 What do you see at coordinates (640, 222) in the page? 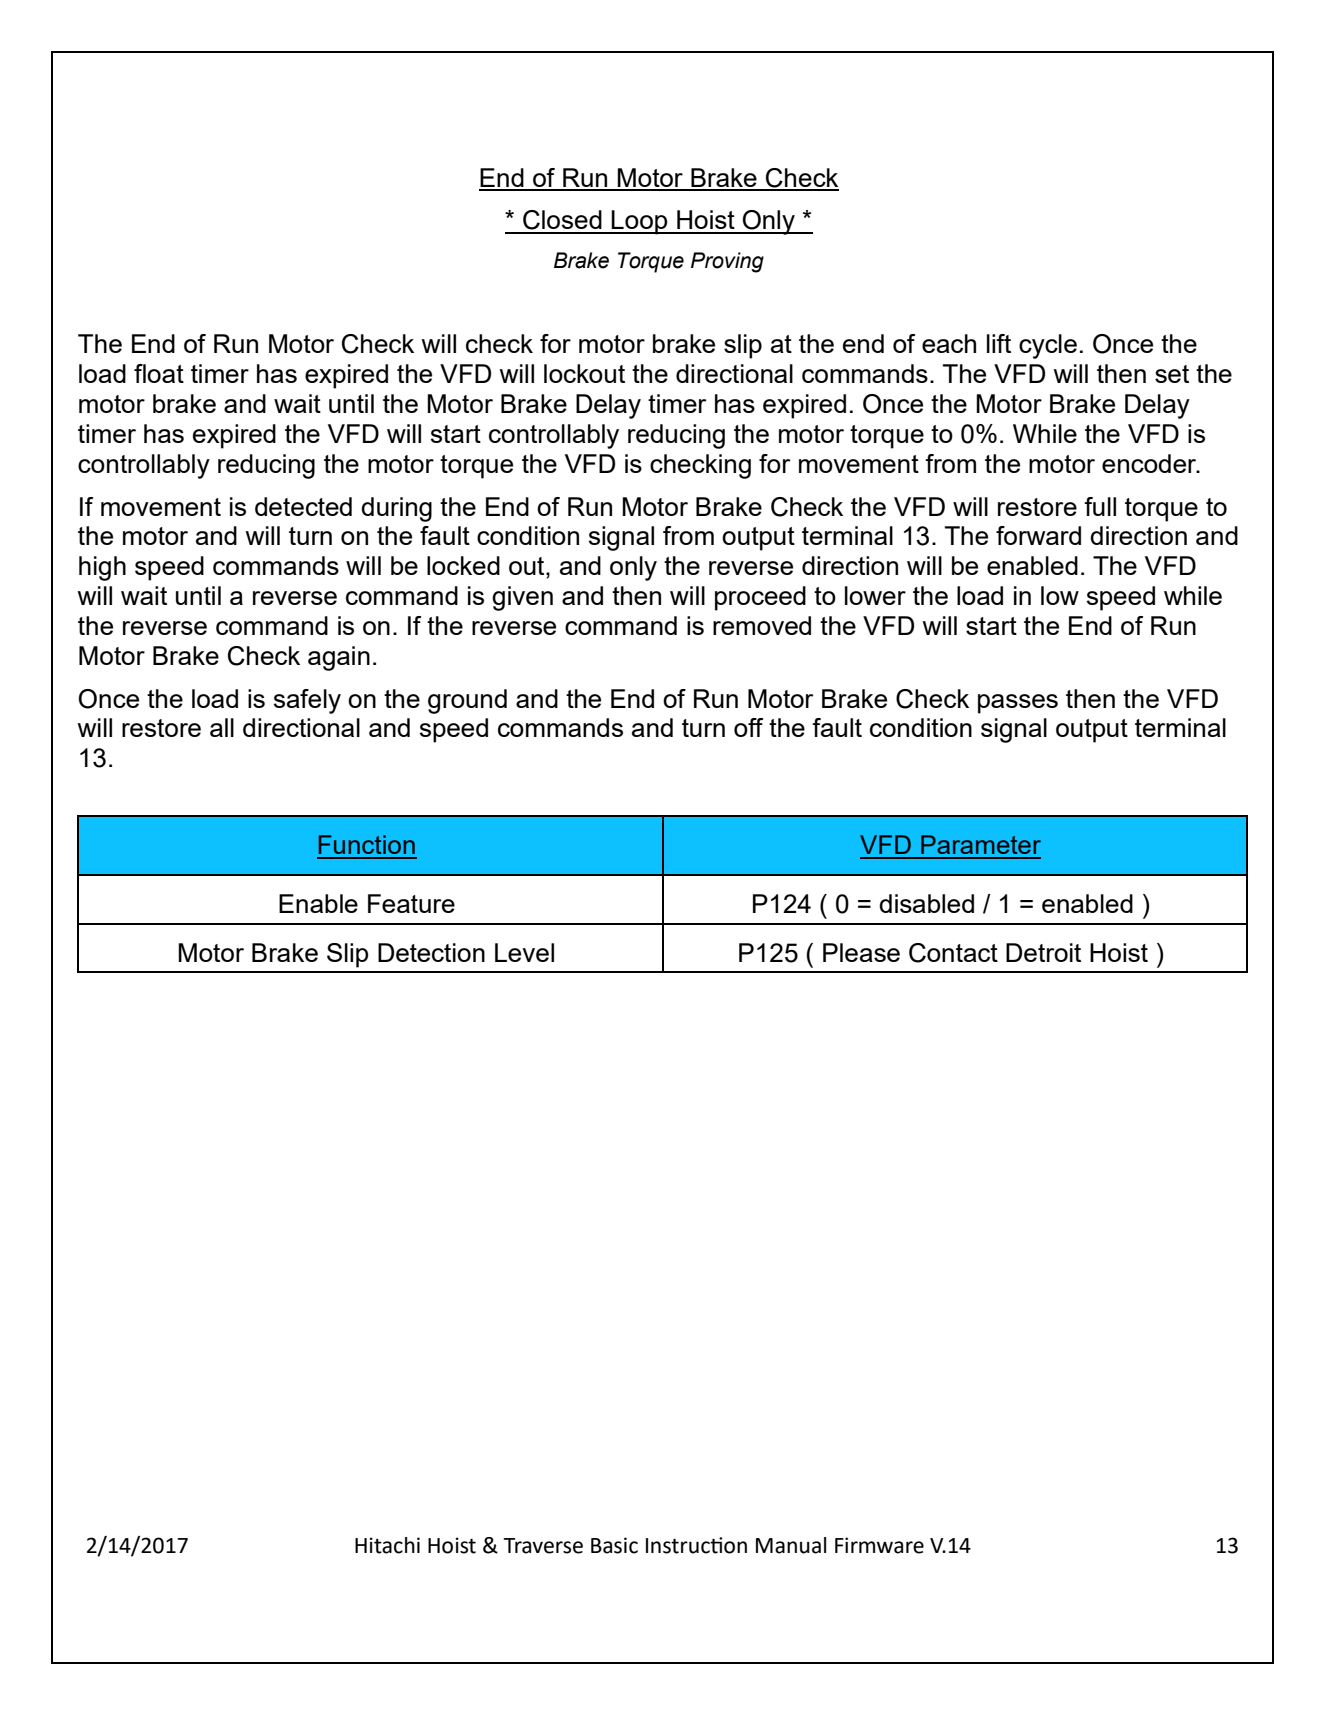
I see `Loop` at bounding box center [640, 222].
